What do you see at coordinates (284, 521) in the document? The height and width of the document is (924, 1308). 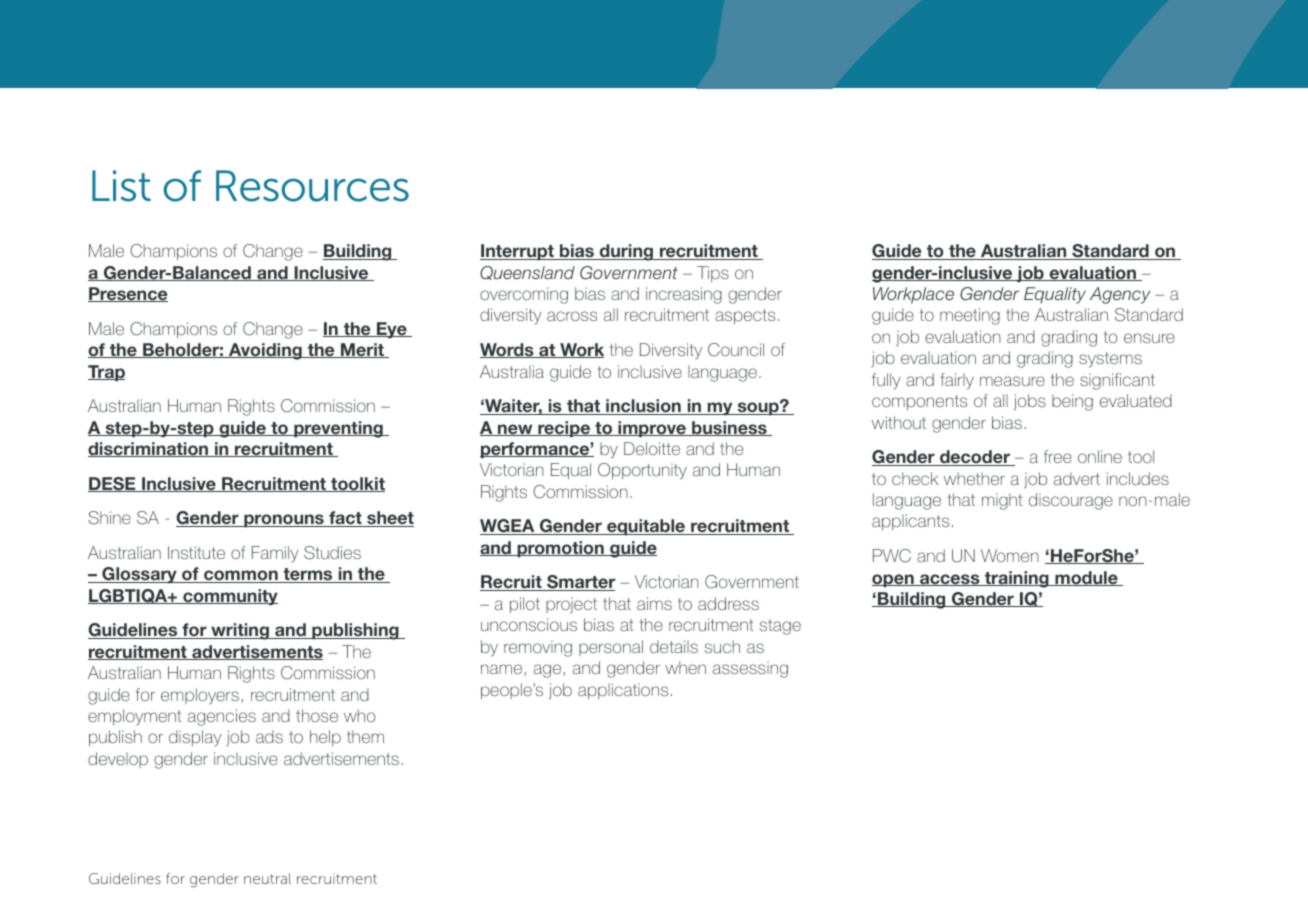 I see `pronouns` at bounding box center [284, 521].
